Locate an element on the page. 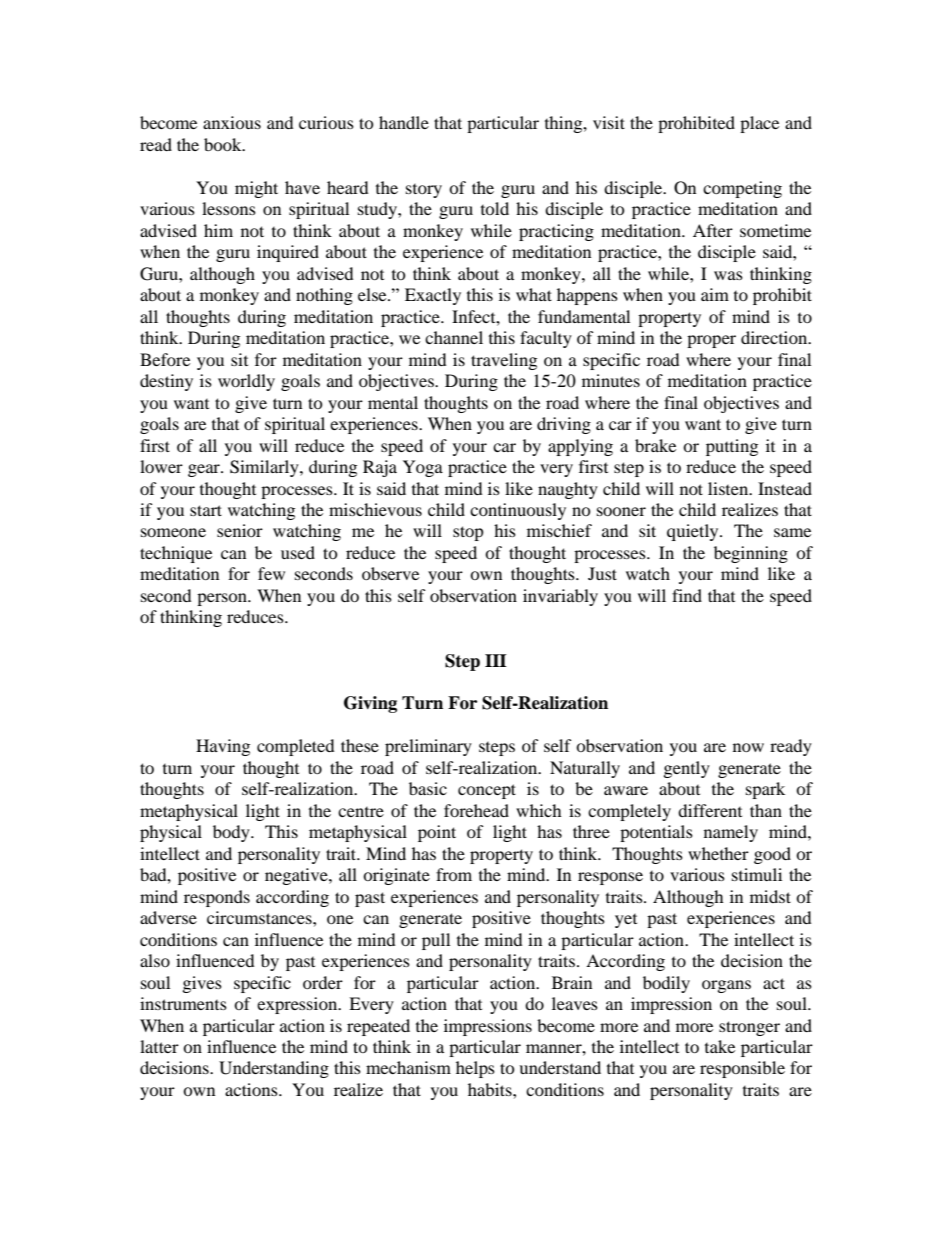 The width and height of the page is (952, 1233). story is located at coordinates (424, 191).
